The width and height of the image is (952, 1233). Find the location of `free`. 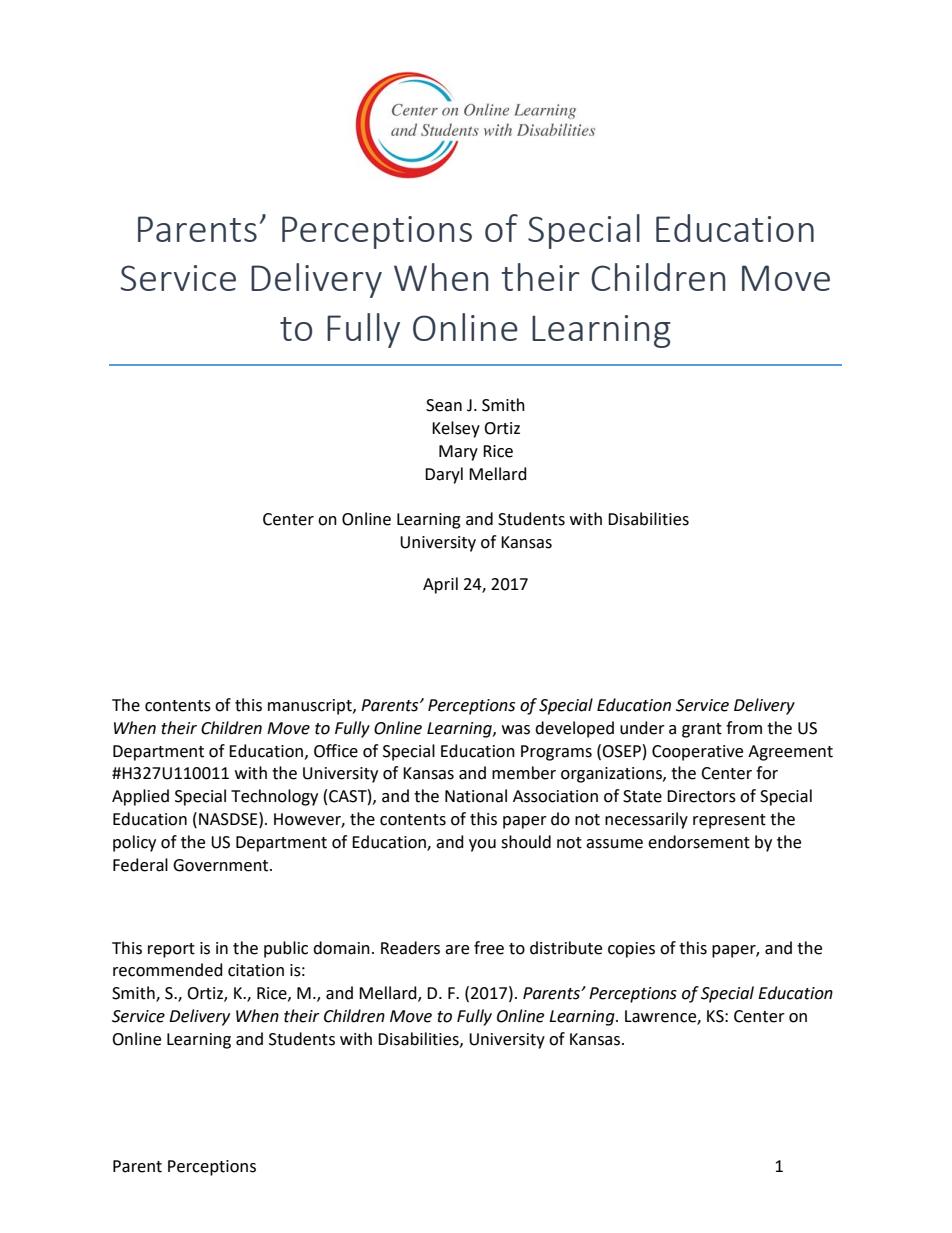

free is located at coordinates (489, 948).
